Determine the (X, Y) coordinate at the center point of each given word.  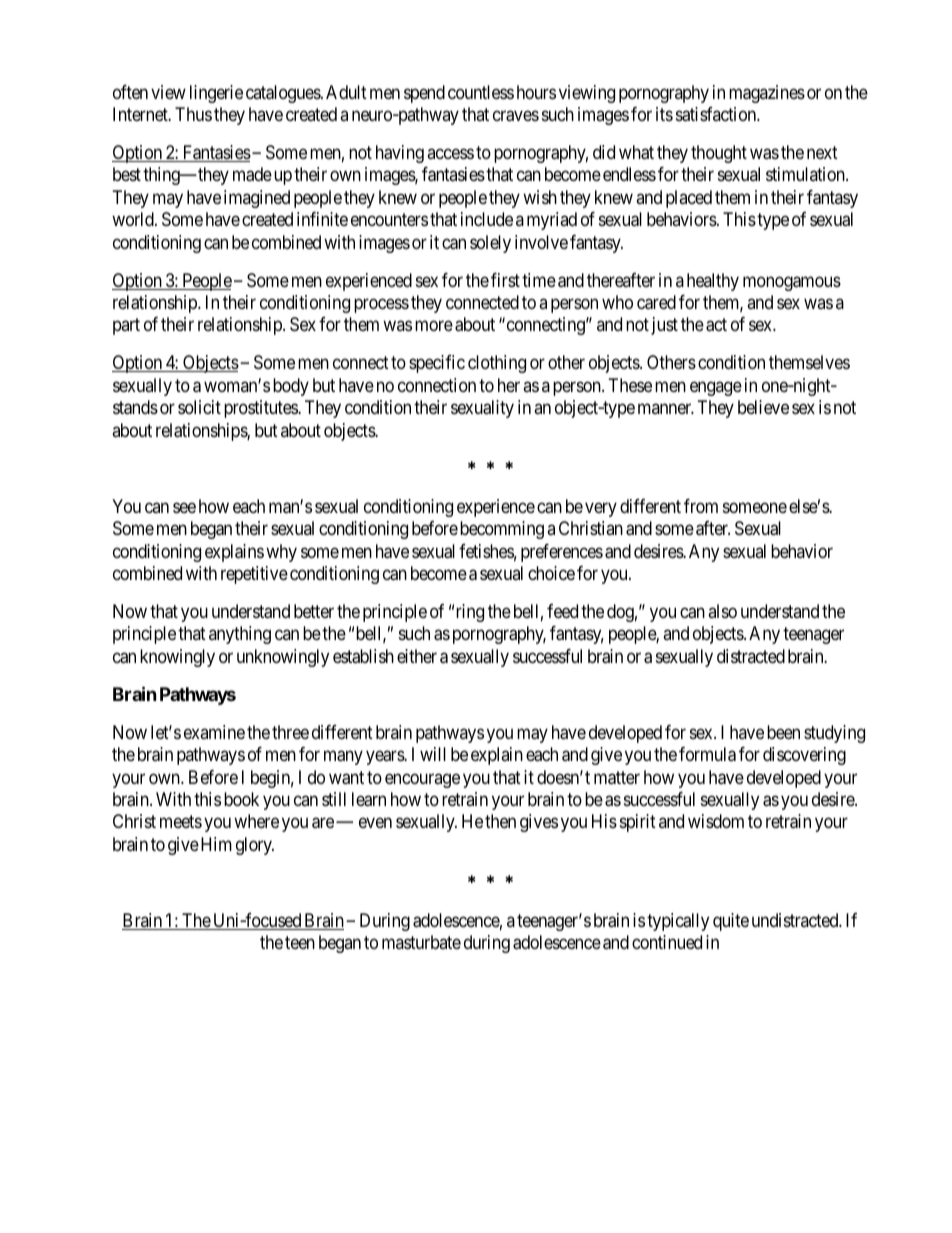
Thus (193, 114)
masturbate (421, 942)
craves (516, 116)
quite (731, 922)
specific (437, 364)
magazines (767, 94)
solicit (199, 407)
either (417, 656)
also (722, 611)
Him (216, 844)
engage (716, 388)
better (314, 611)
